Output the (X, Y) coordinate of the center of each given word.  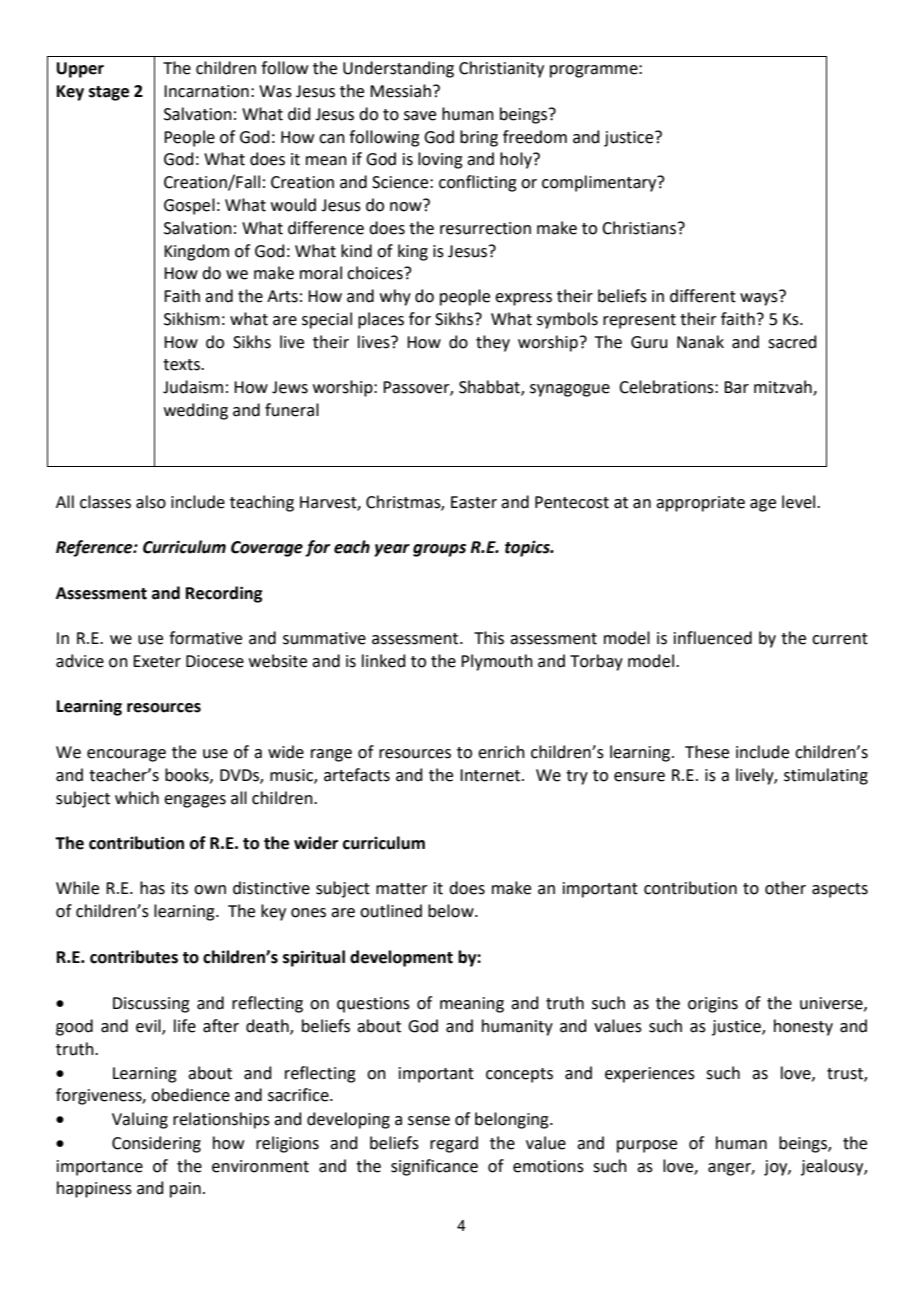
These (707, 752)
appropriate (700, 504)
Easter (474, 502)
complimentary (600, 183)
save (420, 116)
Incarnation (206, 91)
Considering (156, 1144)
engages (195, 801)
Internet (491, 775)
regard (454, 1144)
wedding (196, 411)
